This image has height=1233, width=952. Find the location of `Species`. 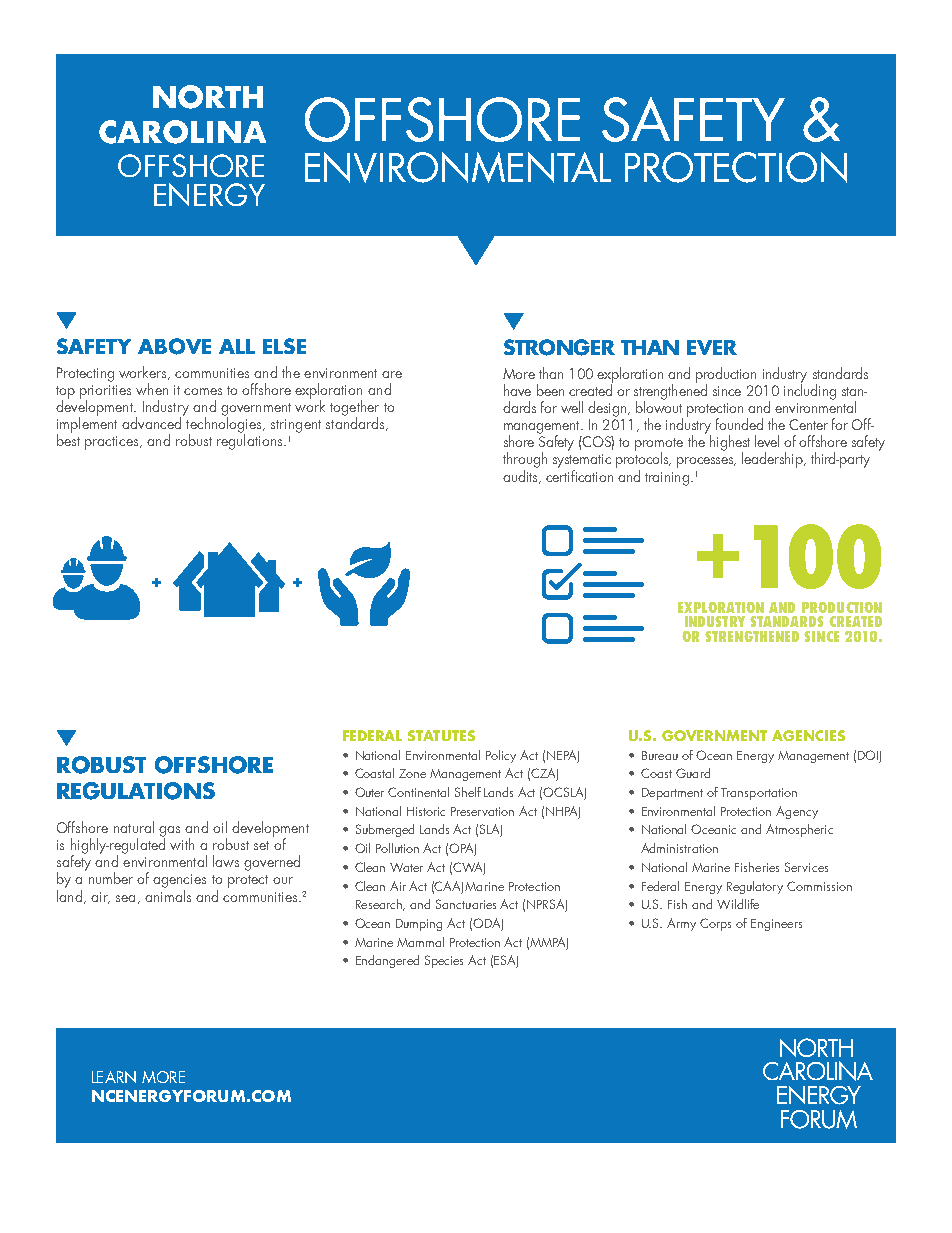

Species is located at coordinates (444, 961).
